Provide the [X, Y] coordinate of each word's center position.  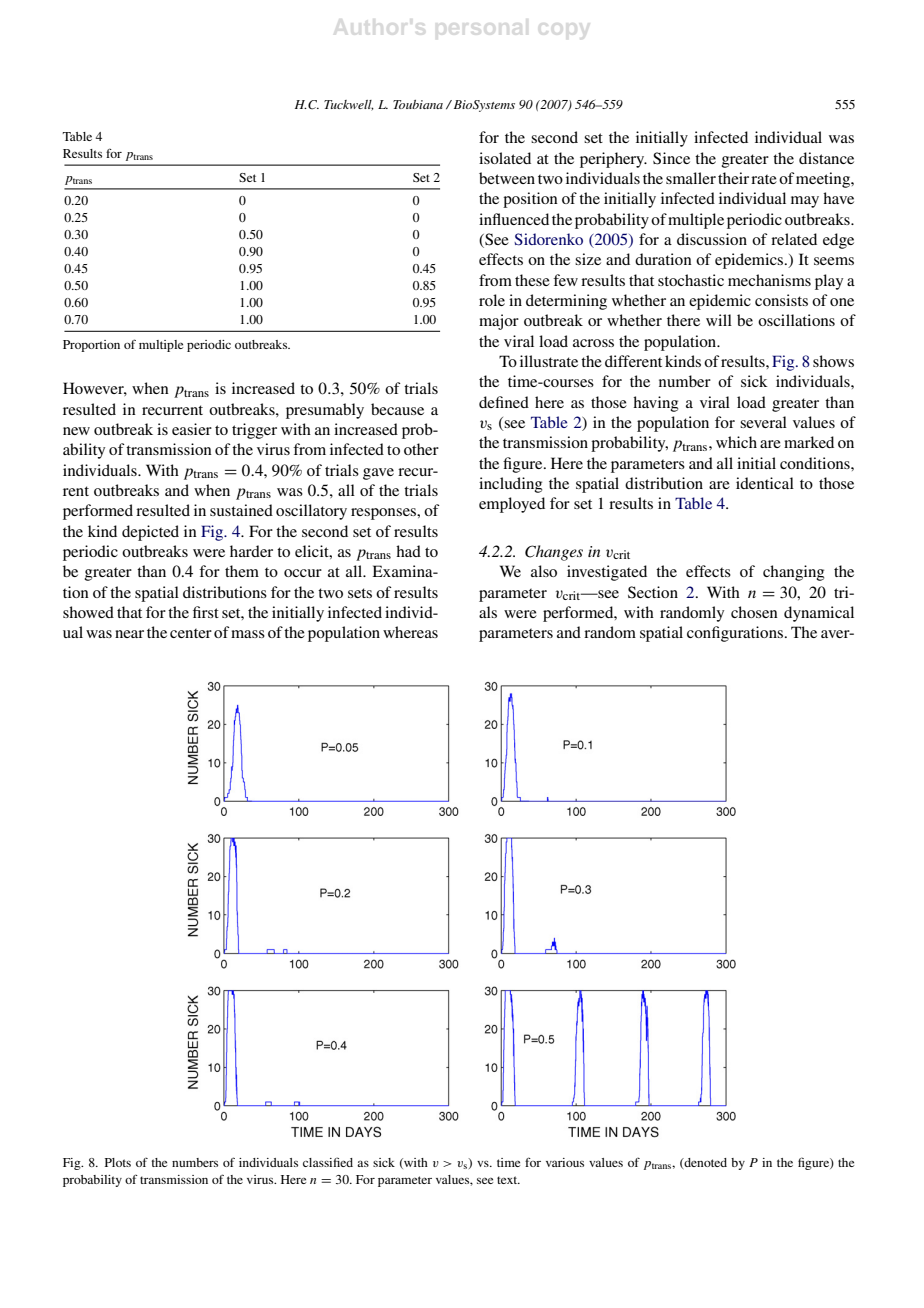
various [565, 1162]
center [191, 633]
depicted [150, 533]
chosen [754, 612]
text [508, 1180]
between [507, 178]
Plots [118, 1162]
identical [765, 483]
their [733, 178]
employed [512, 505]
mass [248, 634]
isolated [505, 158]
